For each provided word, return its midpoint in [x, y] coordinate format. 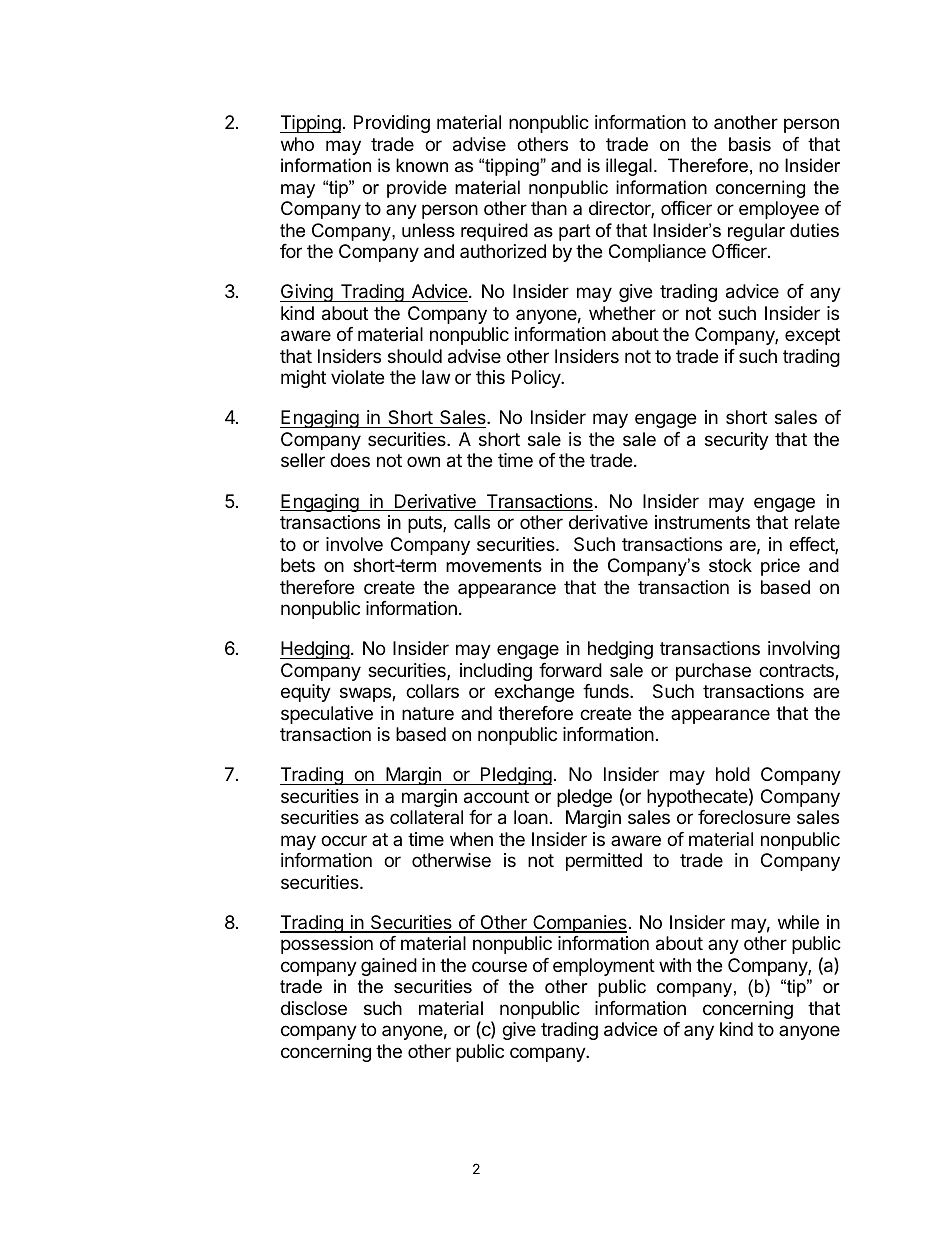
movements [494, 566]
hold [733, 774]
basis [750, 144]
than [549, 208]
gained [389, 967]
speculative [327, 715]
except [812, 336]
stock [730, 565]
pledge [584, 798]
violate [357, 377]
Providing [392, 124]
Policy [537, 379]
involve [354, 544]
